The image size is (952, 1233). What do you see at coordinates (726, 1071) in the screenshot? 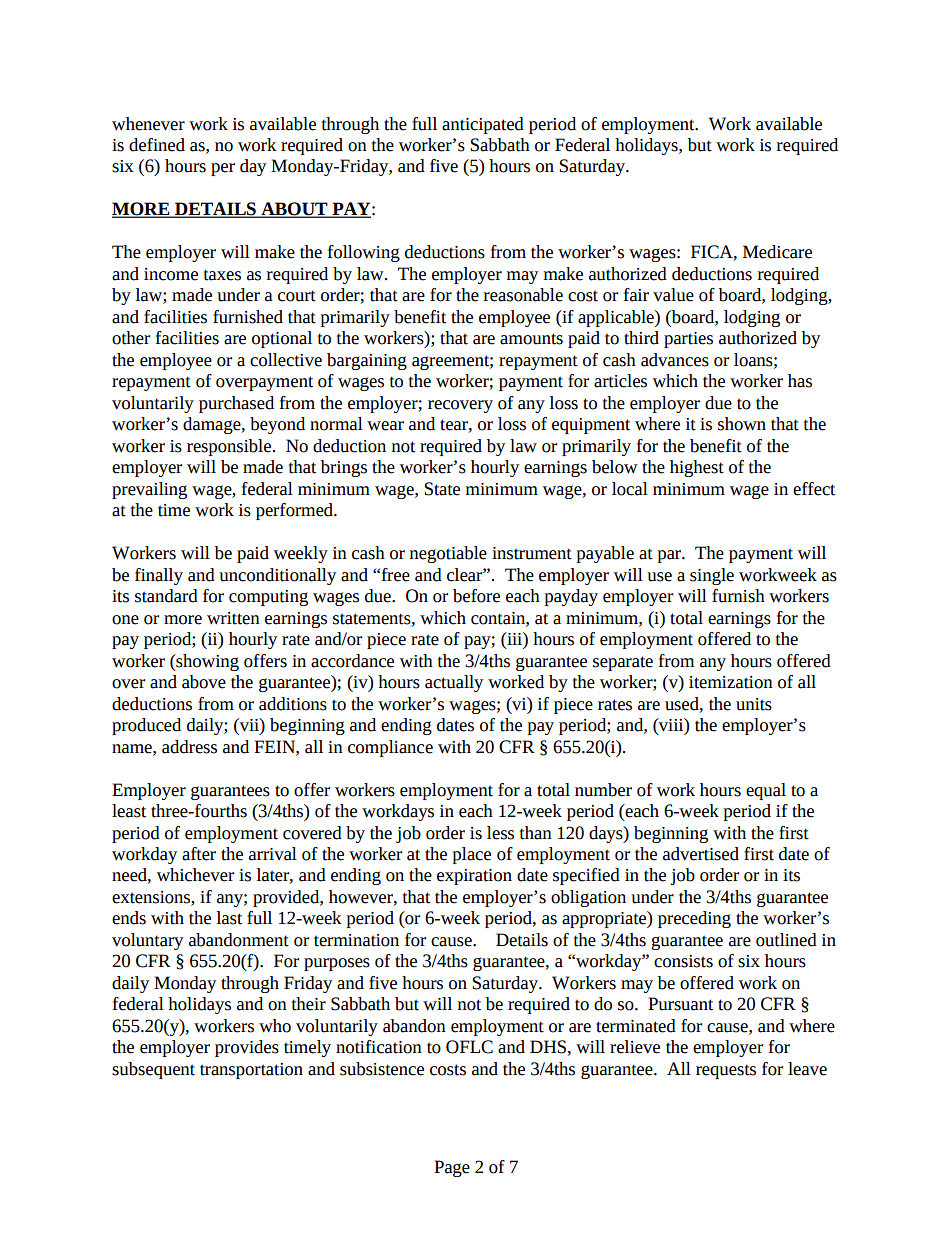
I see `requests` at bounding box center [726, 1071].
